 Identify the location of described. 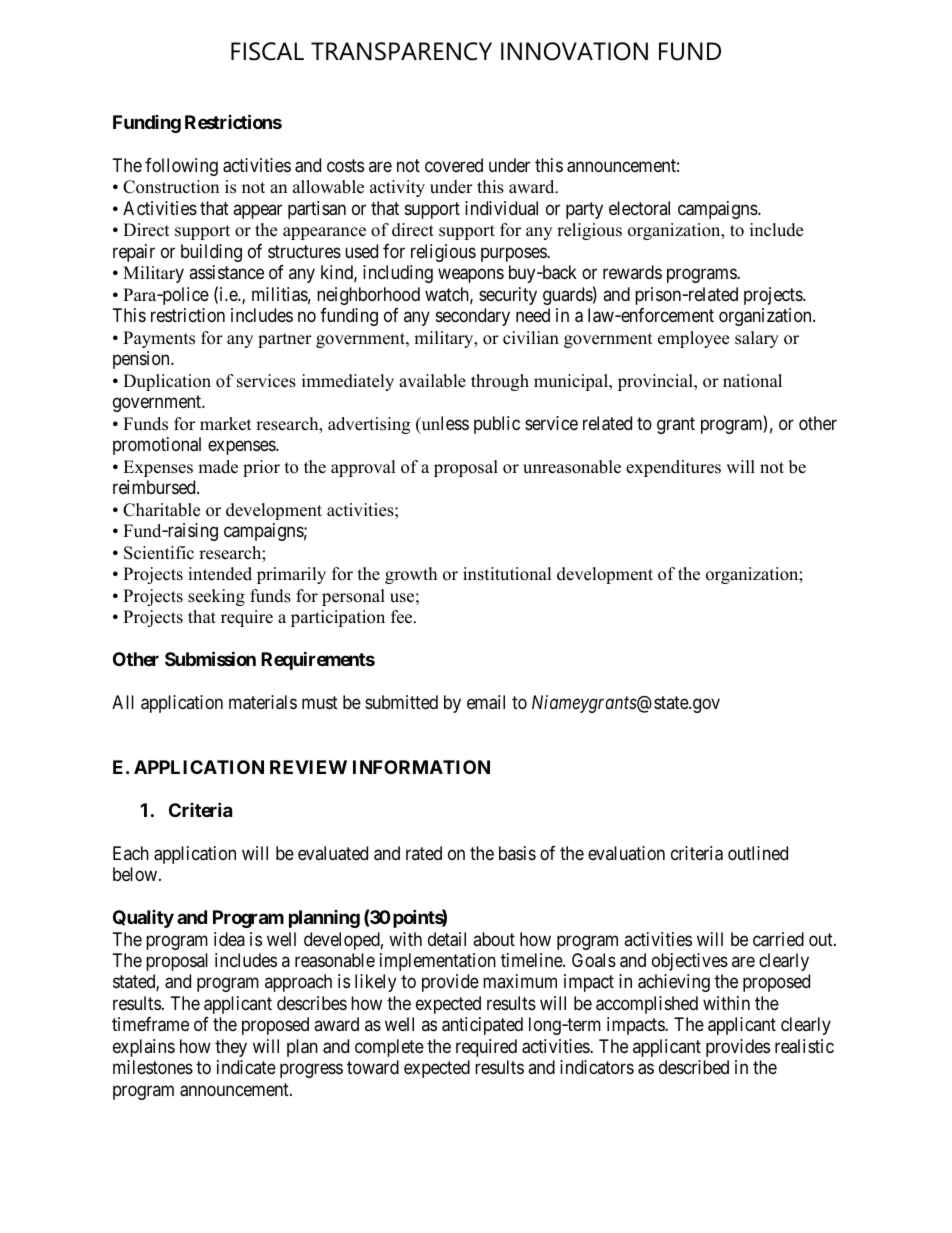
(694, 1067).
